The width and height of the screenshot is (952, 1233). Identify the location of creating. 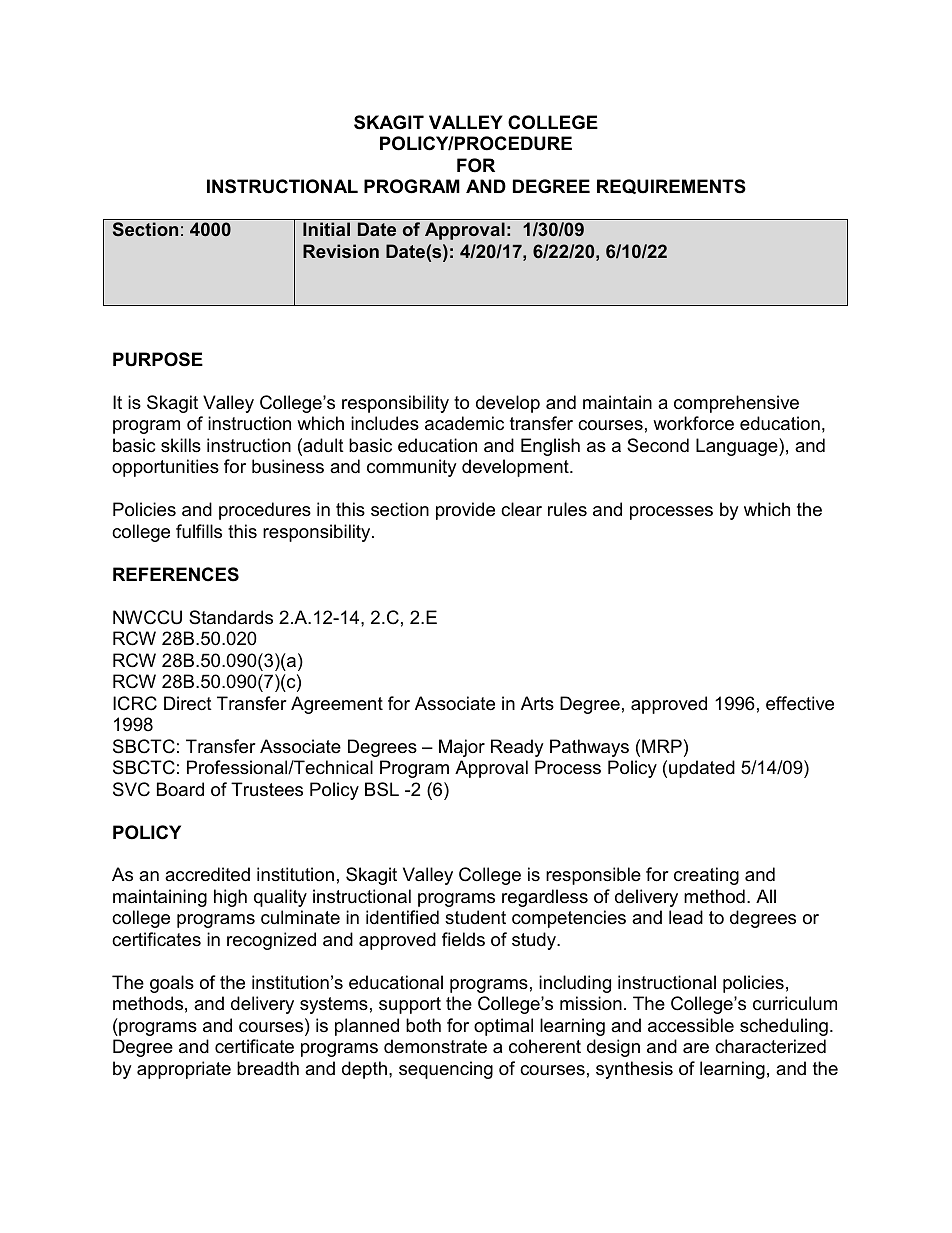
(706, 876).
